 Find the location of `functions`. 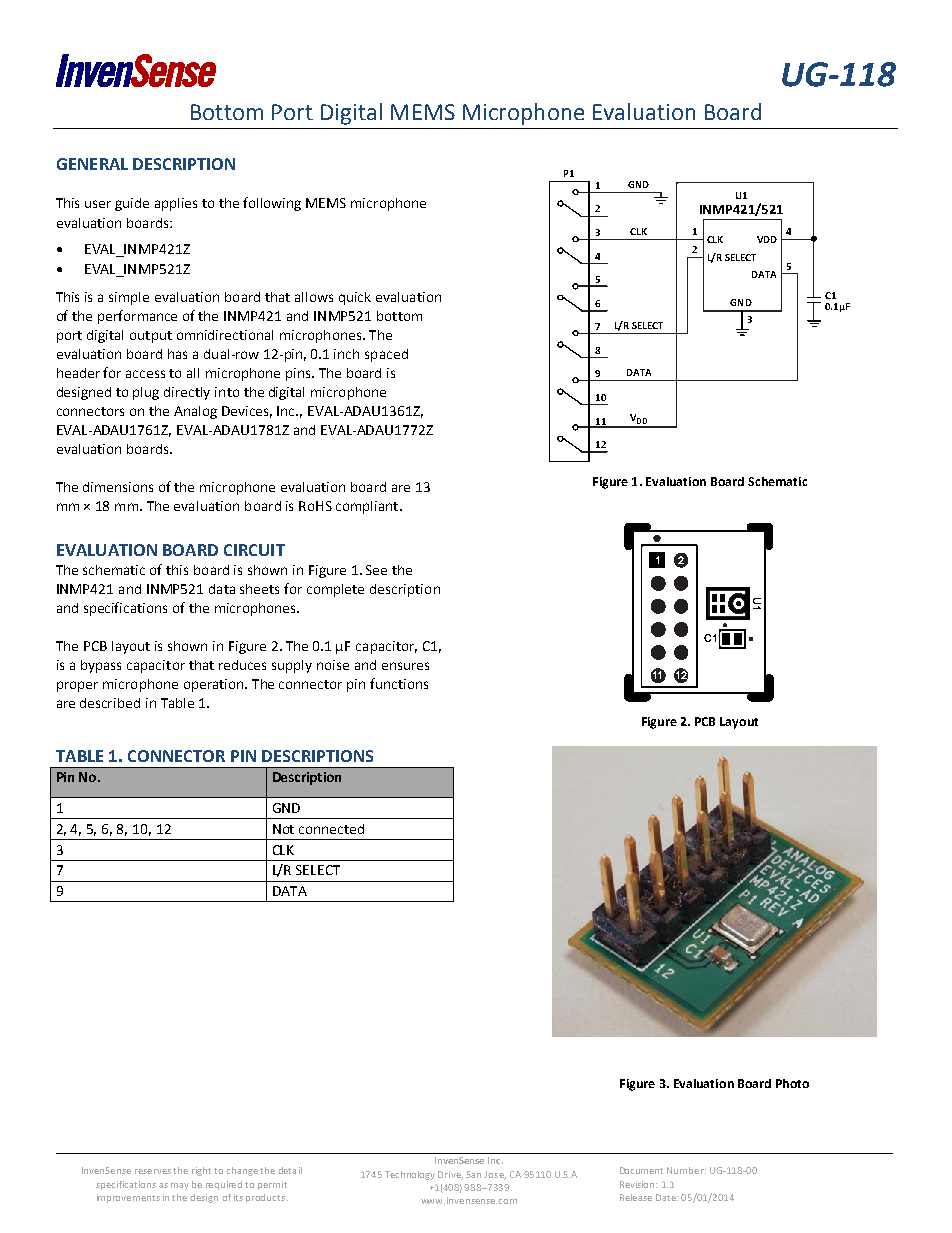

functions is located at coordinates (399, 683).
